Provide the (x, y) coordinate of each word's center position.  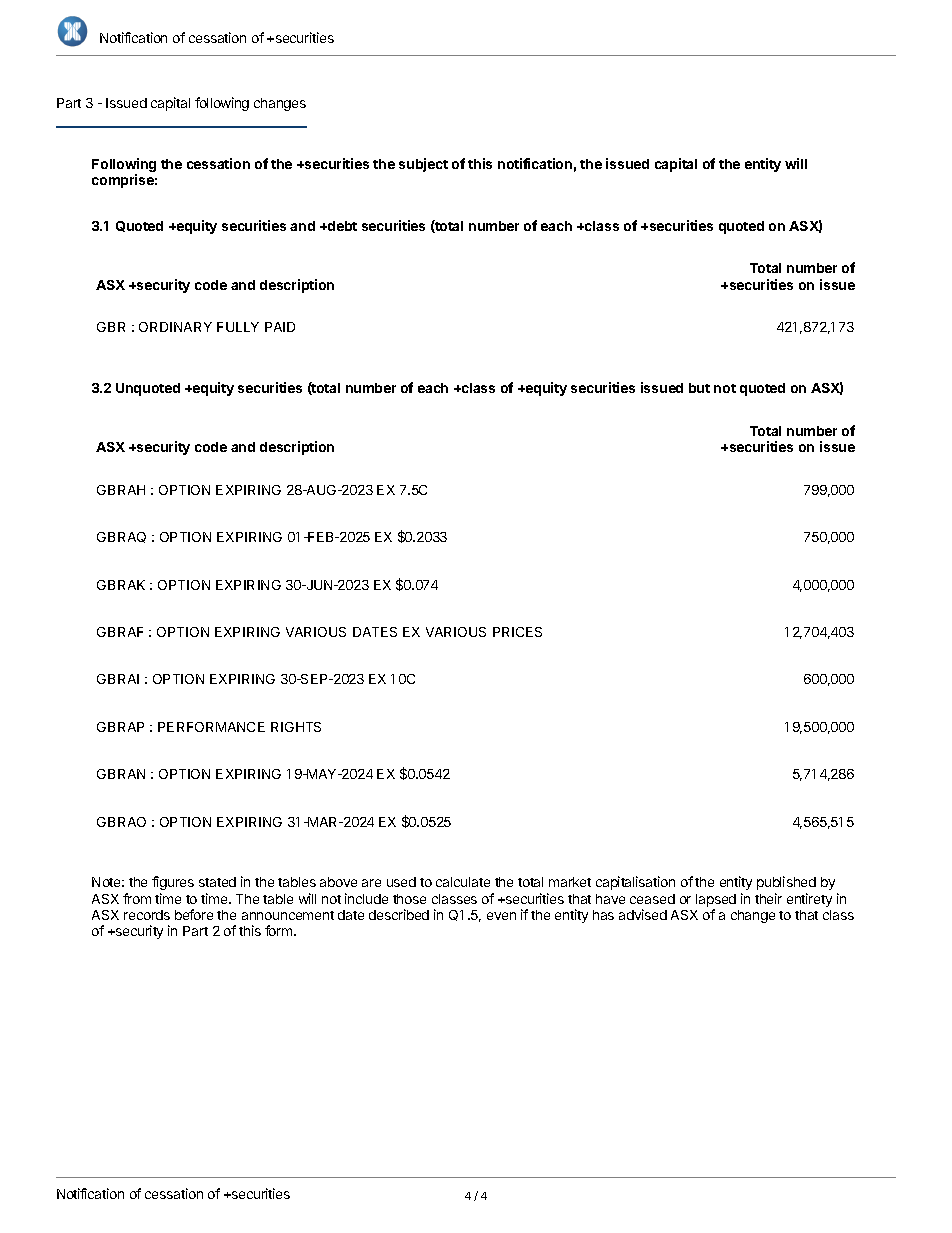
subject (423, 165)
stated (217, 882)
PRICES (517, 632)
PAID (280, 327)
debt (341, 226)
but (699, 388)
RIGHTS (296, 727)
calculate (463, 882)
